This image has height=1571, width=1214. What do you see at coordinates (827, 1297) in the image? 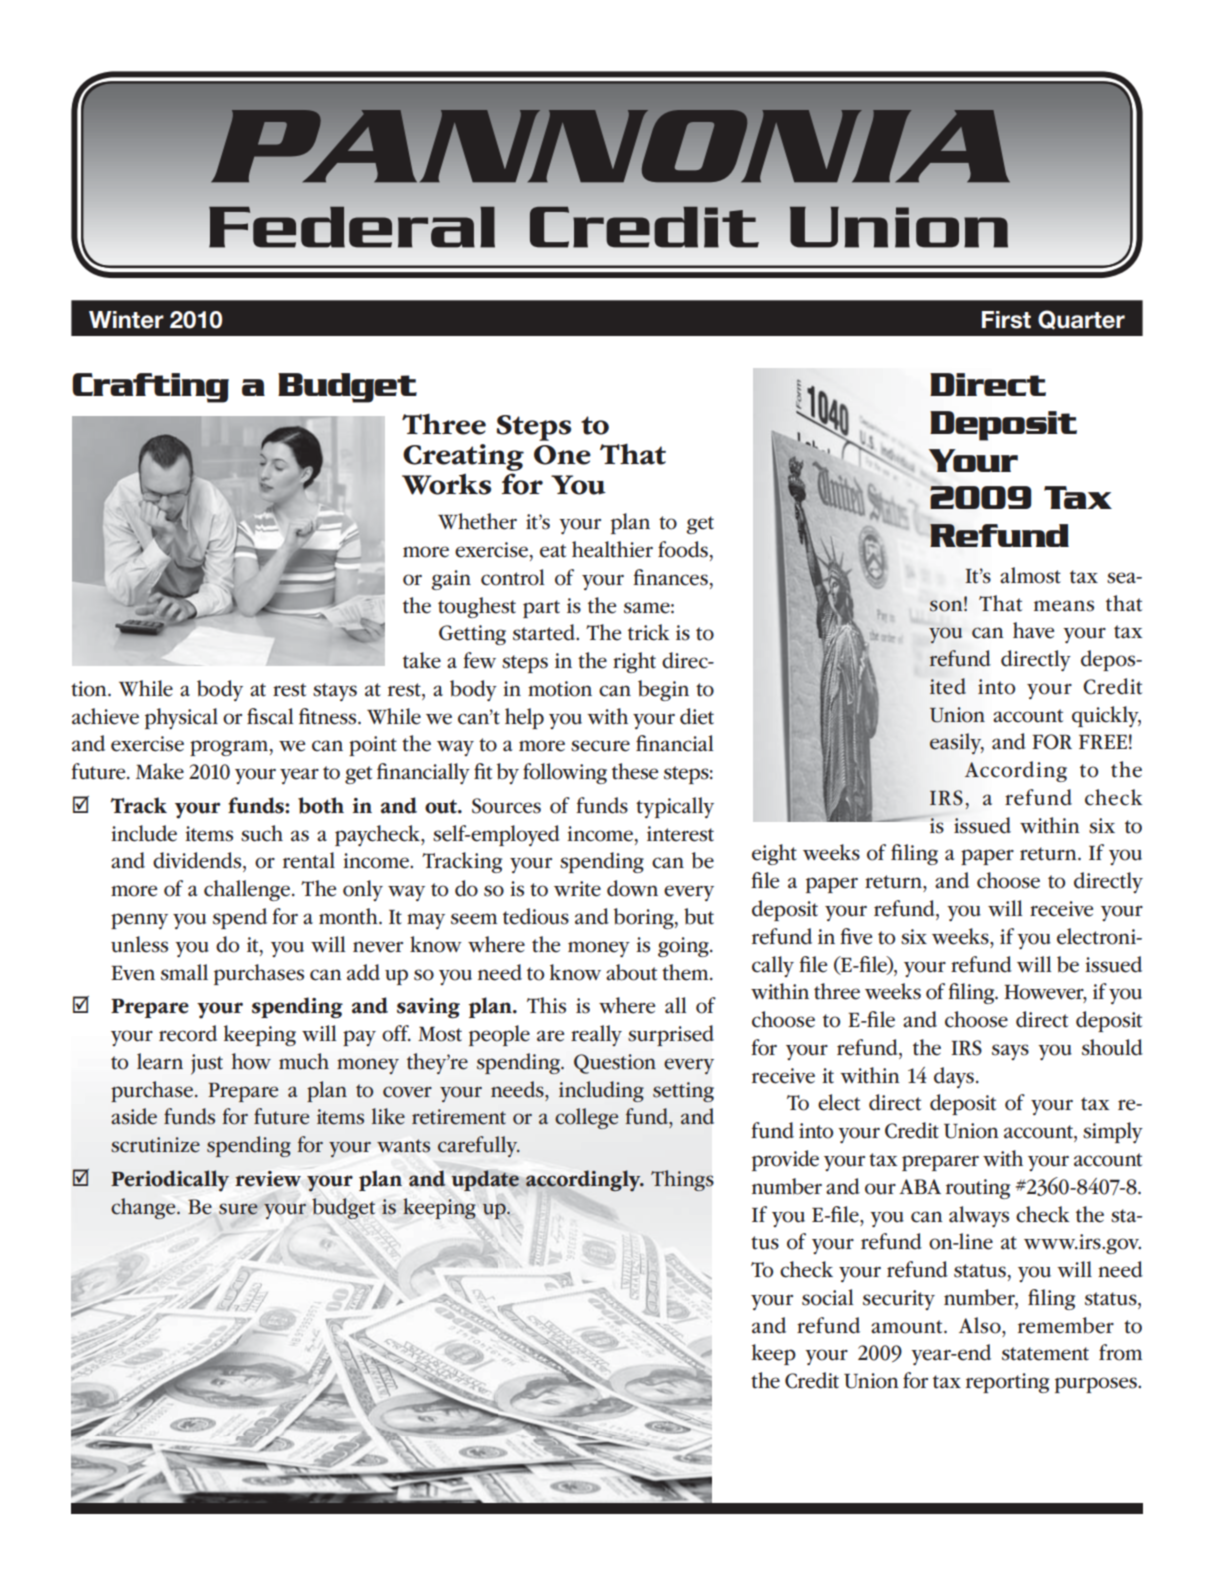
I see `social` at bounding box center [827, 1297].
